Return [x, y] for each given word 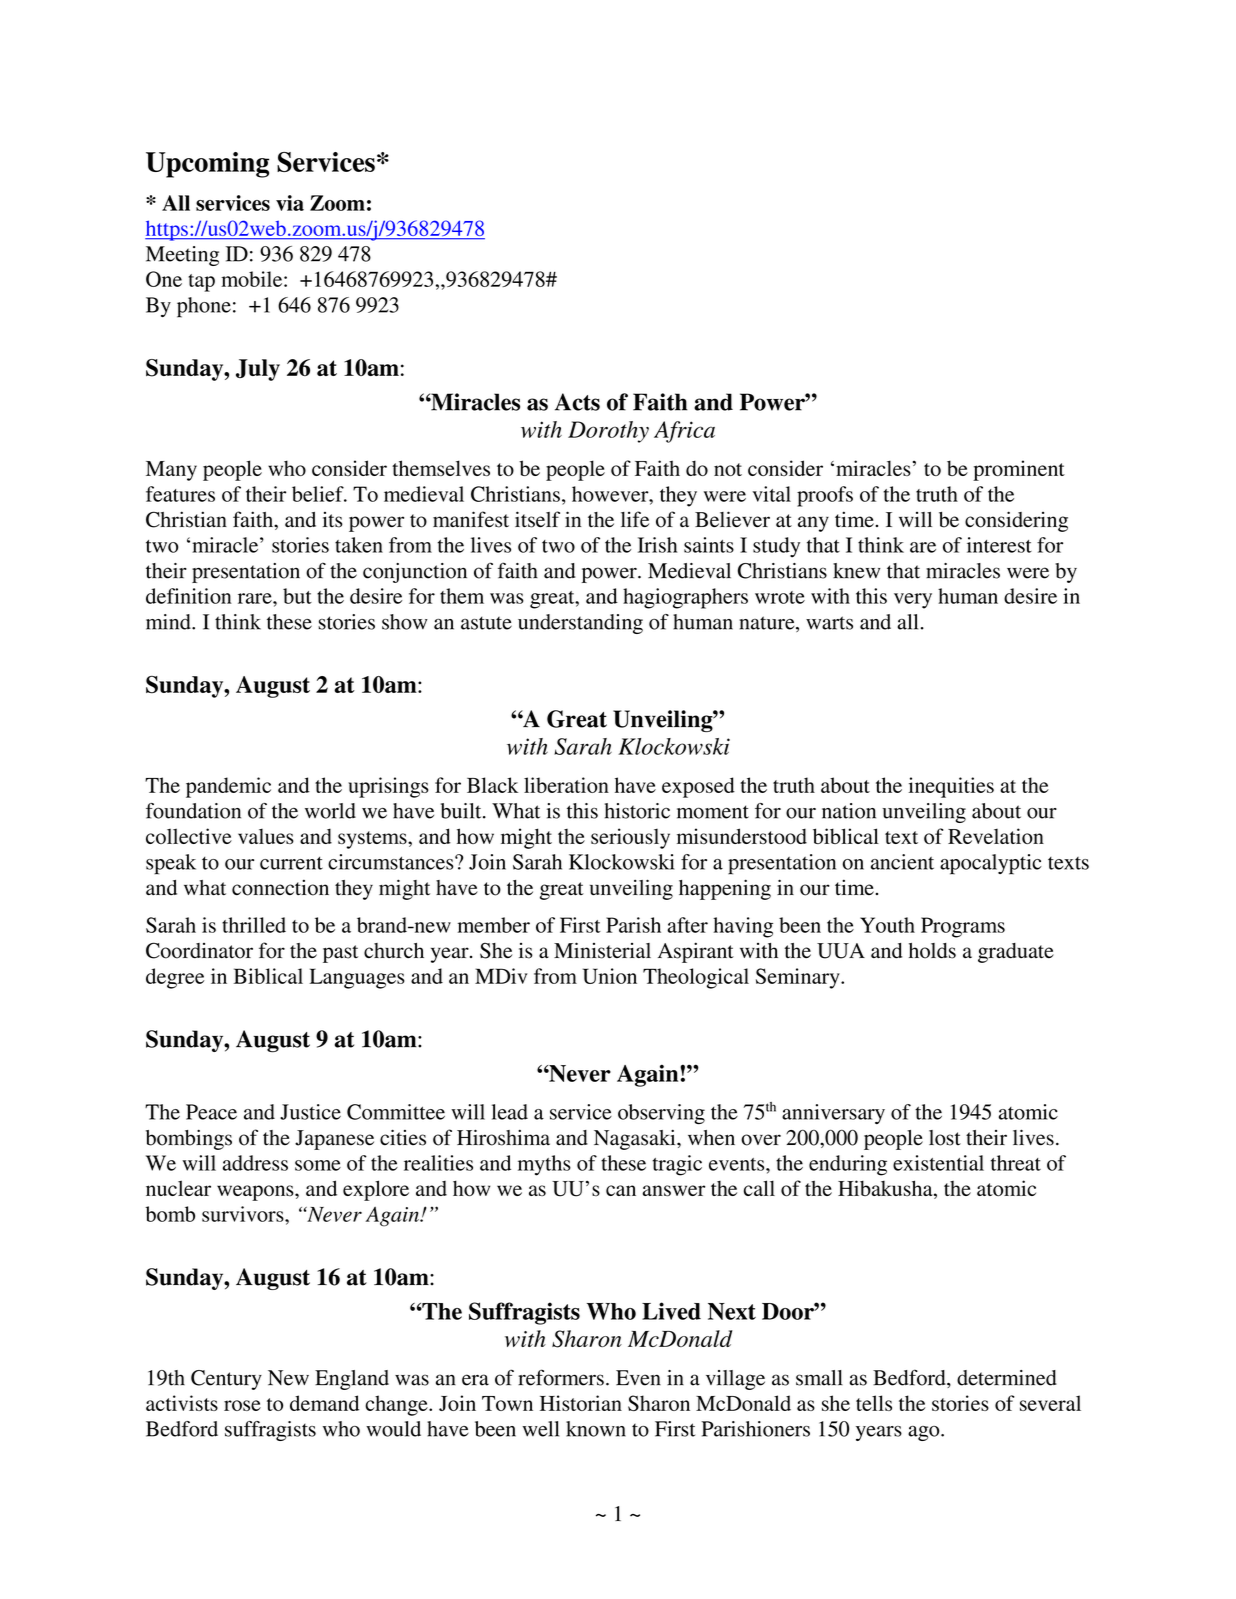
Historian [581, 1403]
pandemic [228, 787]
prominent [1019, 470]
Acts [577, 402]
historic [637, 811]
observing [661, 1114]
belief [319, 494]
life [635, 519]
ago [925, 1433]
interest [999, 545]
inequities [951, 787]
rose [242, 1405]
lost [945, 1138]
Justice [310, 1112]
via [290, 203]
